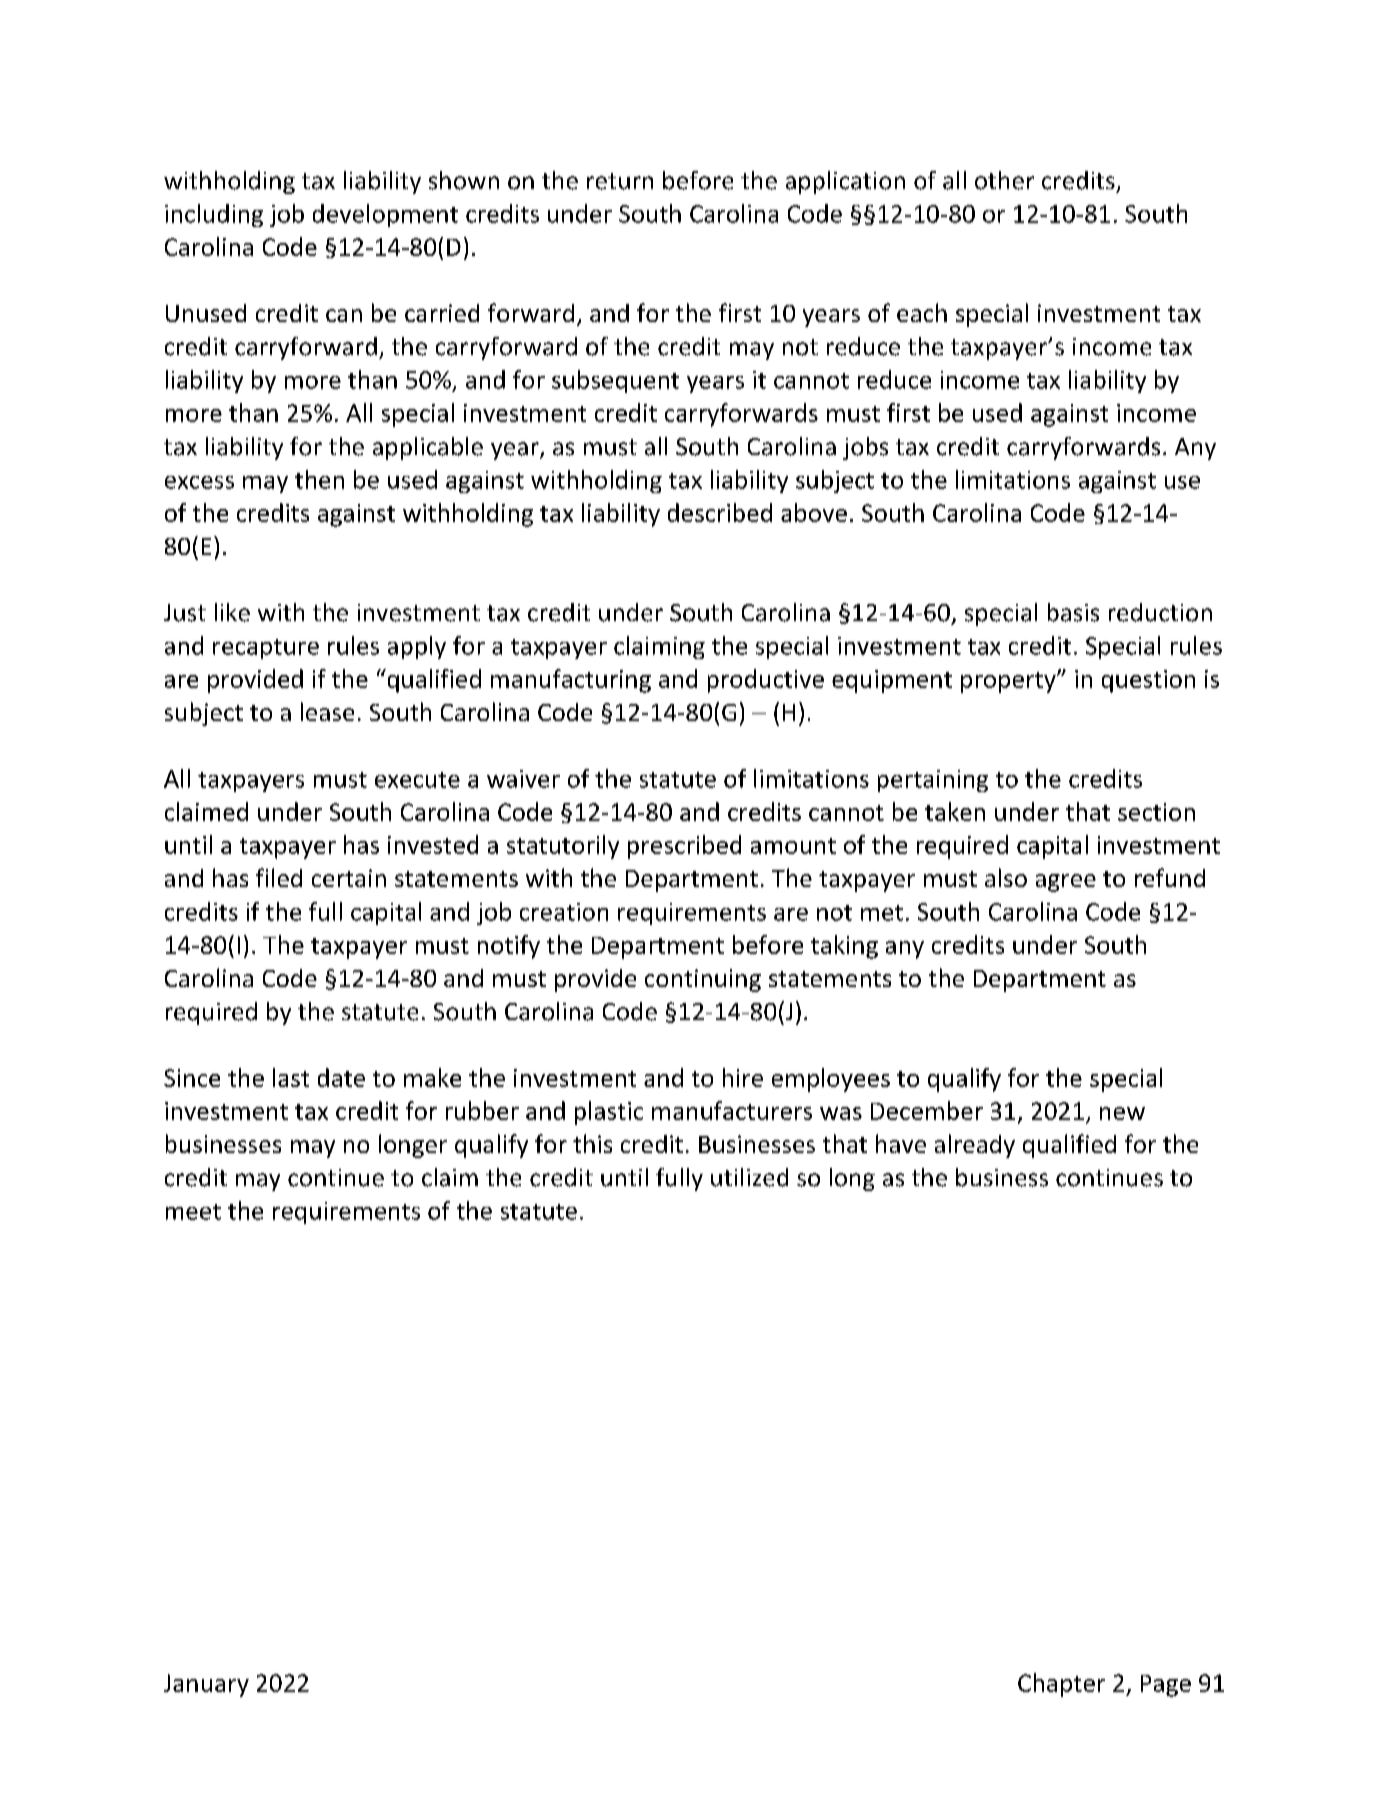  Describe the element at coordinates (1004, 180) in the image. I see `other` at that location.
